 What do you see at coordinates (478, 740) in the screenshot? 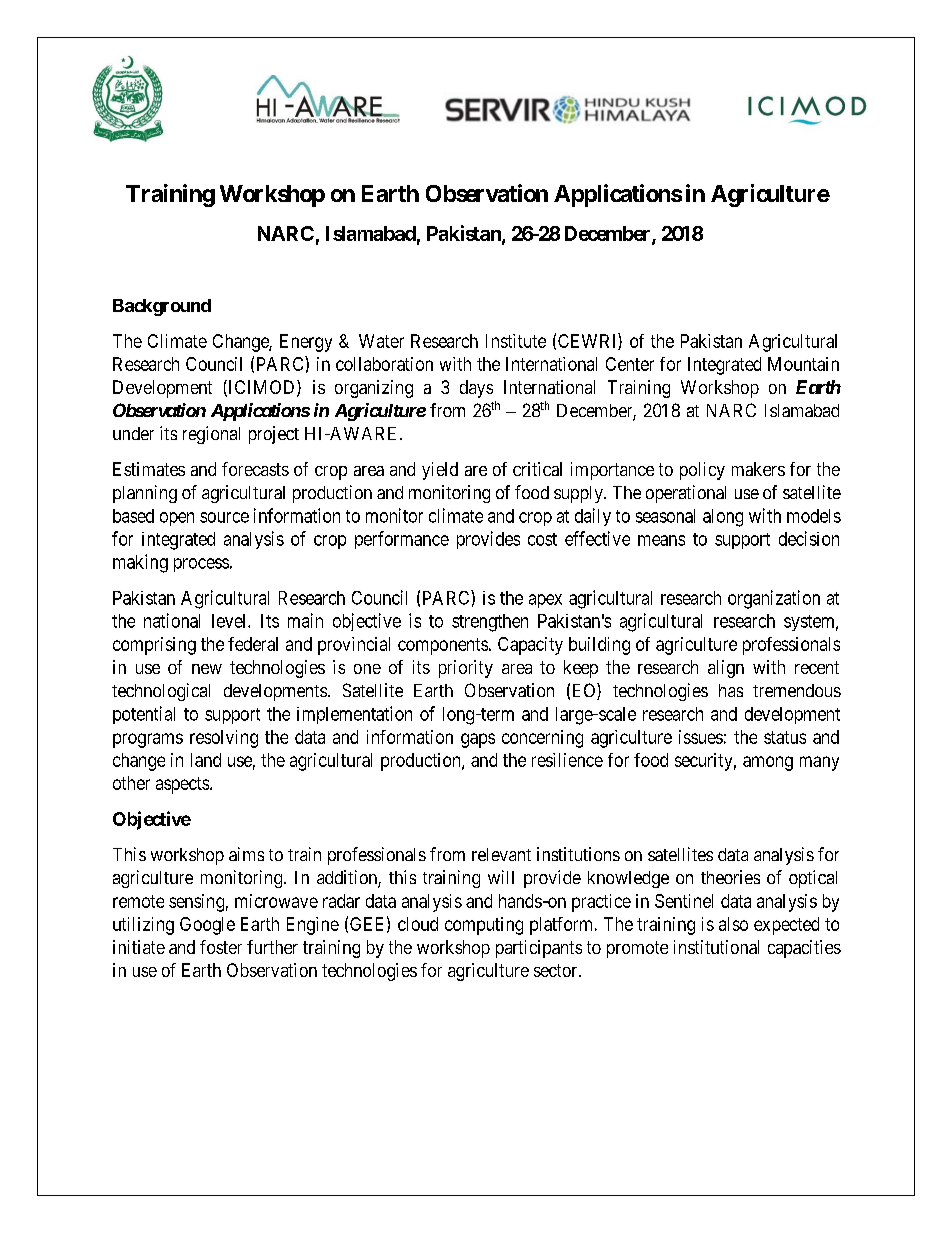
I see `gaps` at bounding box center [478, 740].
